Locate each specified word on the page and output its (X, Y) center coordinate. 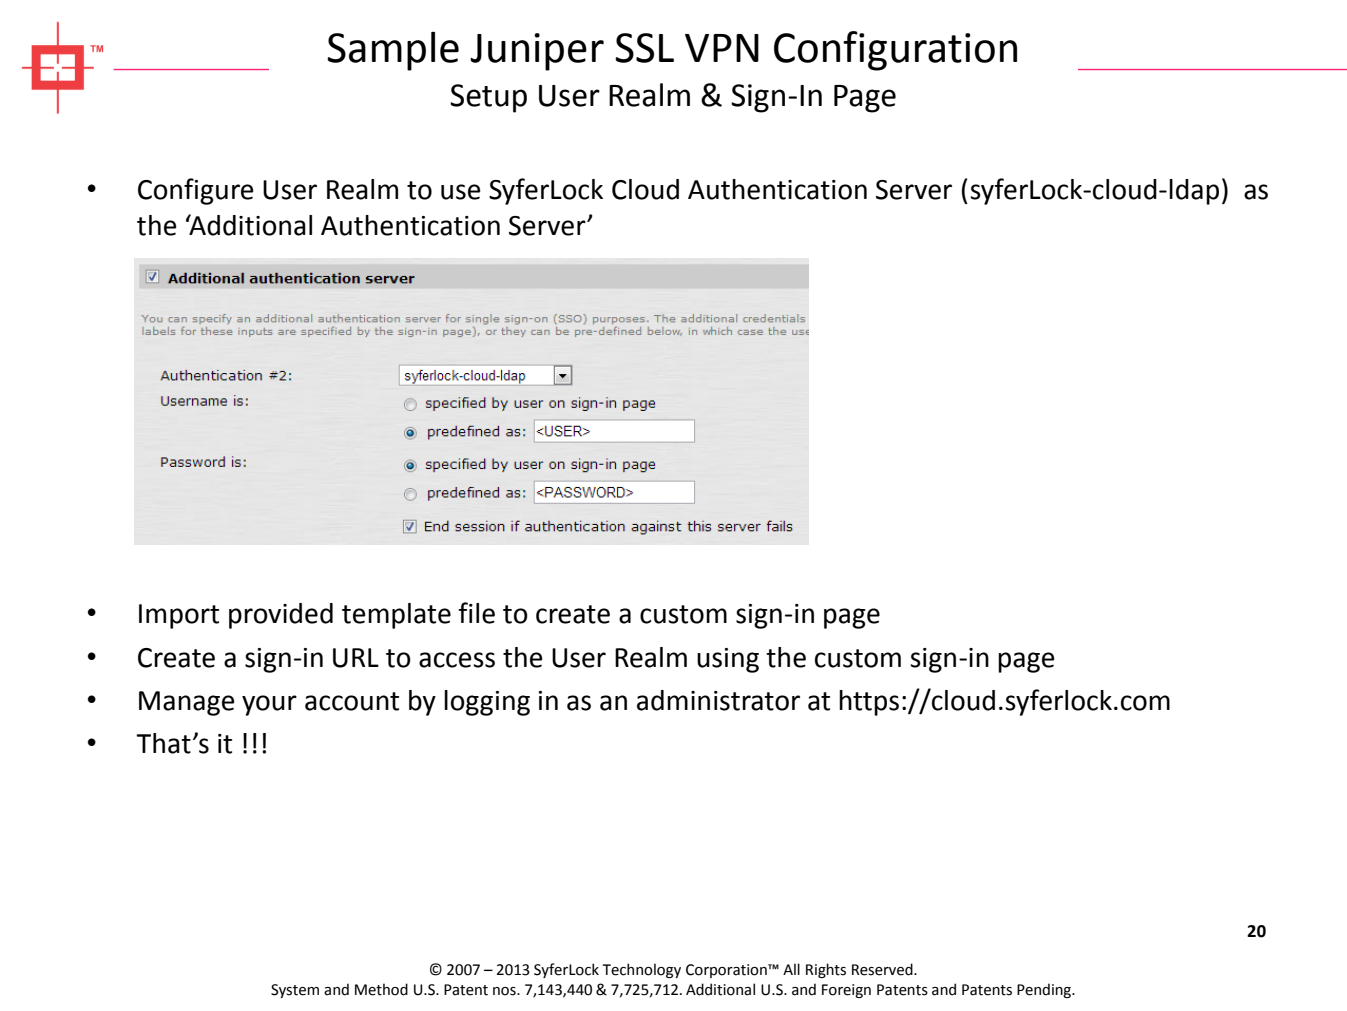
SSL (644, 48)
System (295, 991)
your (269, 705)
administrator (718, 700)
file (477, 613)
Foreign (846, 991)
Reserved (883, 969)
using (728, 660)
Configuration (895, 51)
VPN (722, 48)
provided (281, 616)
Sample (393, 51)
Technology (641, 970)
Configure (195, 191)
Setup (488, 98)
